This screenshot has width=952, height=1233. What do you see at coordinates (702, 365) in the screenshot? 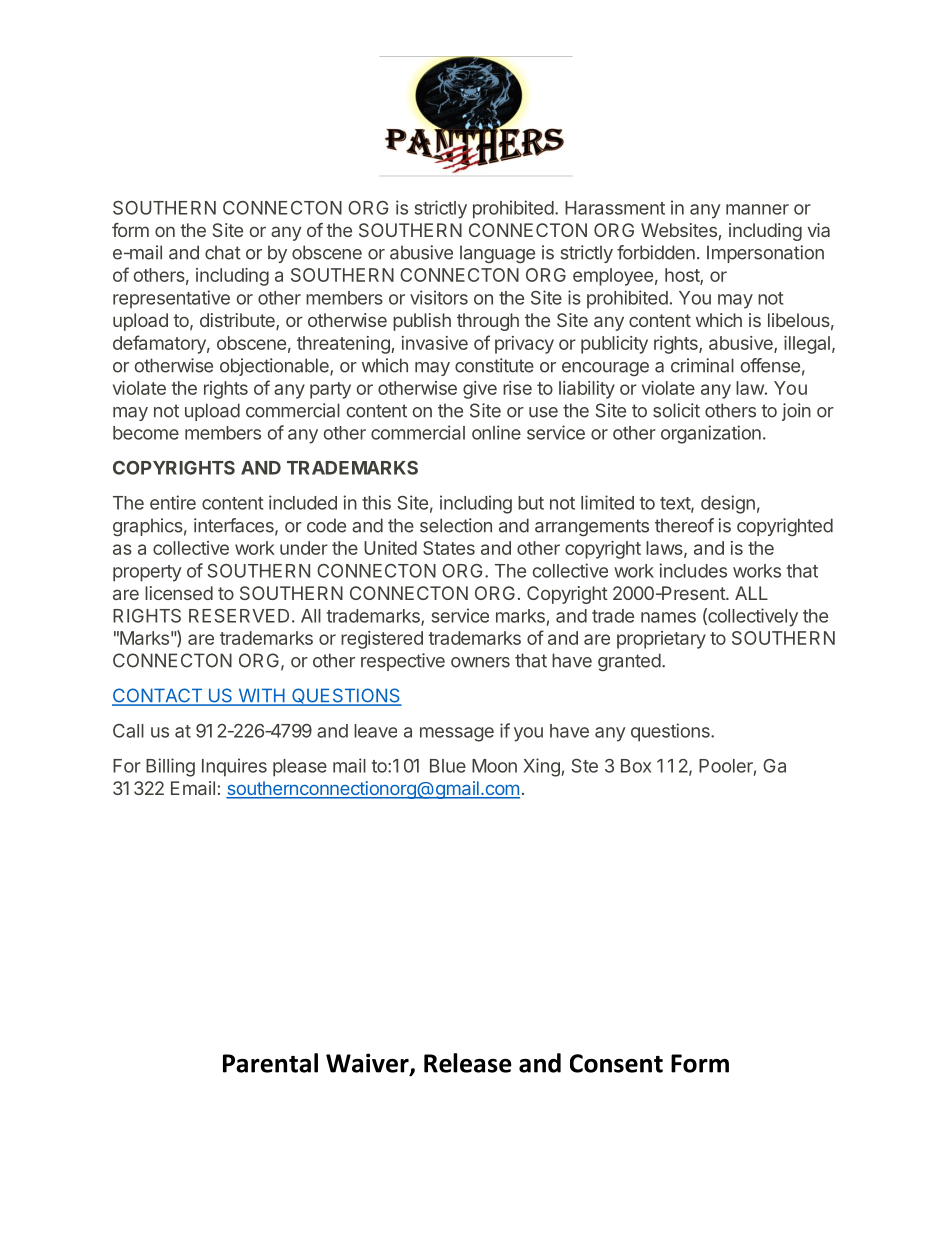
I see `criminal` at bounding box center [702, 365].
